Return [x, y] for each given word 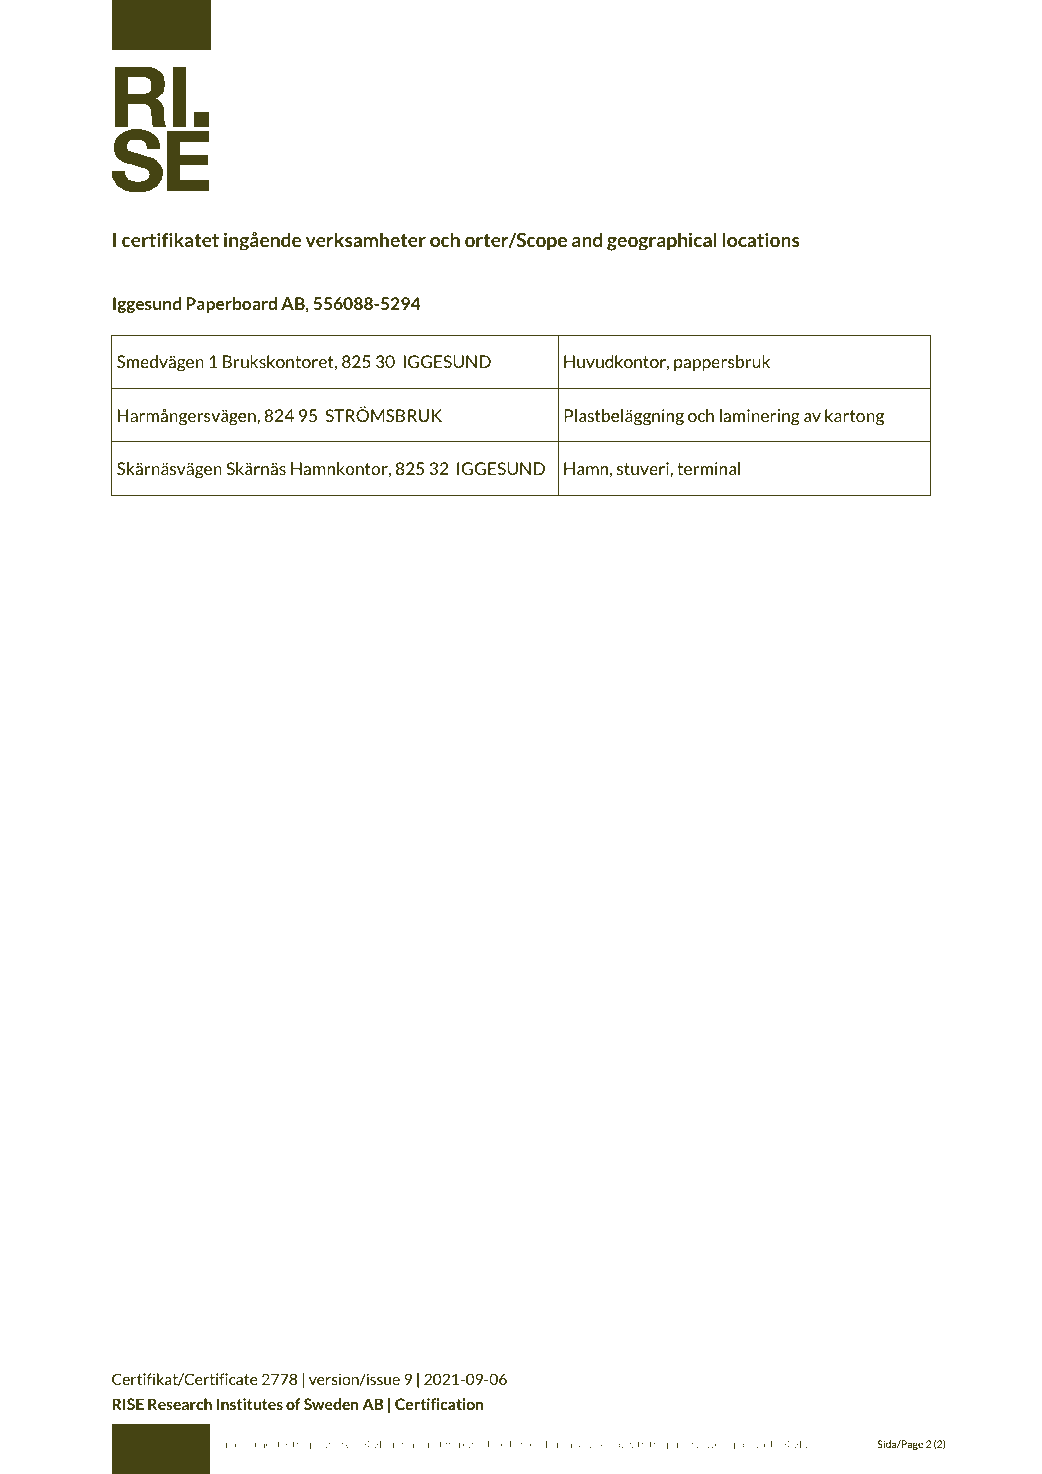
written [708, 1444]
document [257, 1444]
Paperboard [231, 305]
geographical [662, 241]
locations [761, 239]
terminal [708, 468]
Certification [439, 1404]
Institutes [250, 1404]
